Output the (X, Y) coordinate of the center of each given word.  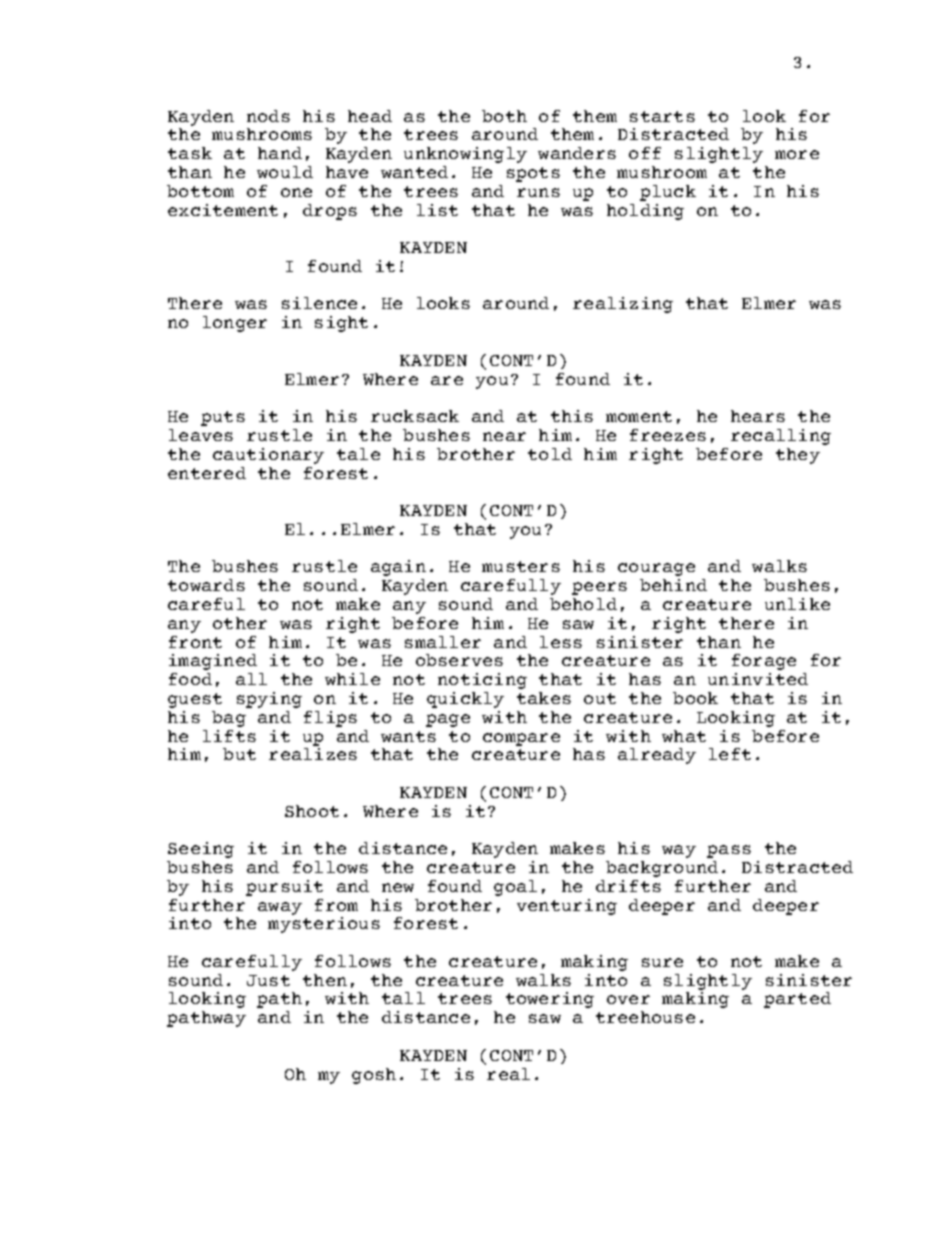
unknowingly (465, 155)
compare (521, 739)
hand (280, 153)
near (504, 436)
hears (758, 416)
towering (550, 1000)
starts (662, 116)
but (239, 754)
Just (268, 980)
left (730, 754)
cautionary (268, 456)
